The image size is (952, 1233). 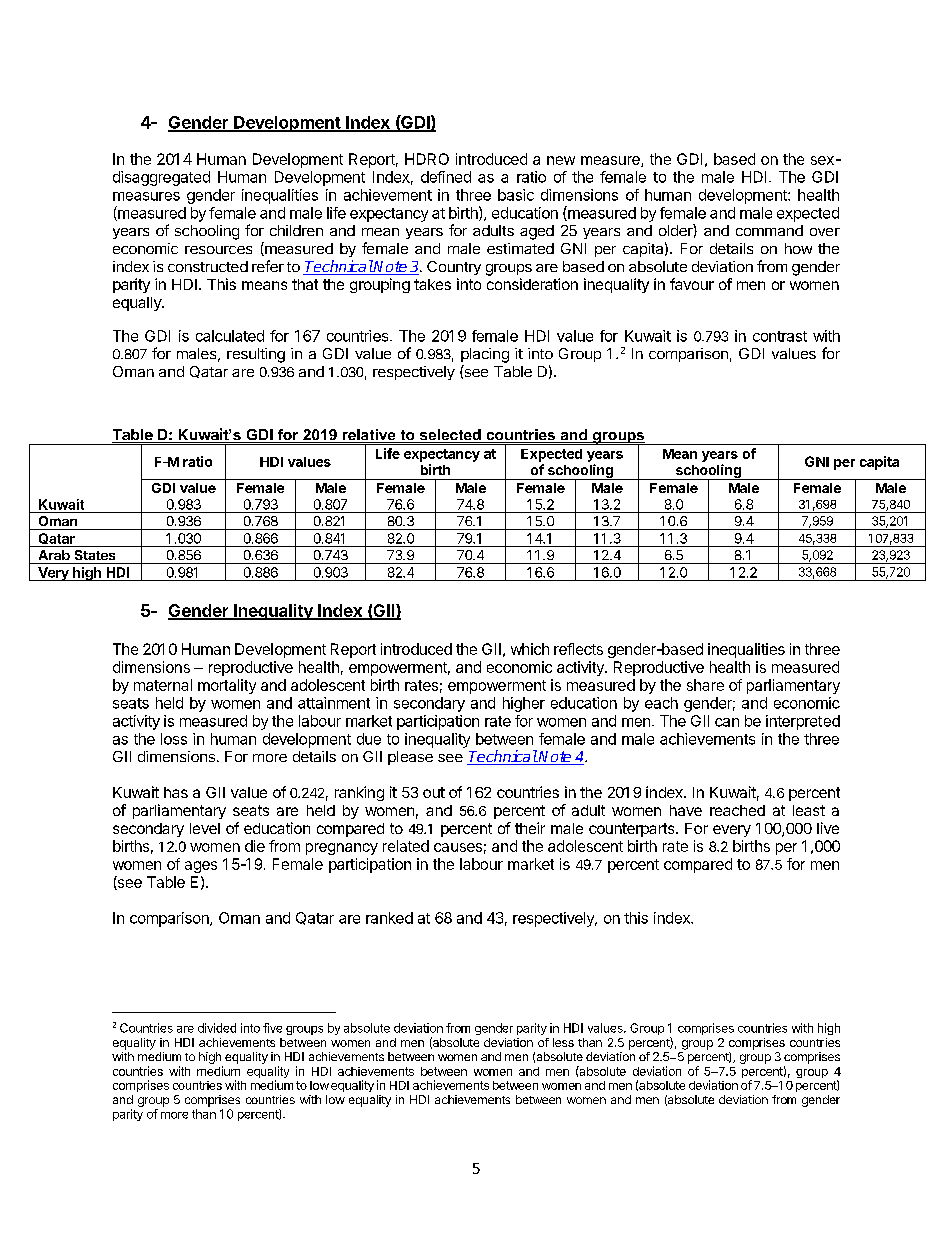 I want to click on mortality, so click(x=227, y=686).
